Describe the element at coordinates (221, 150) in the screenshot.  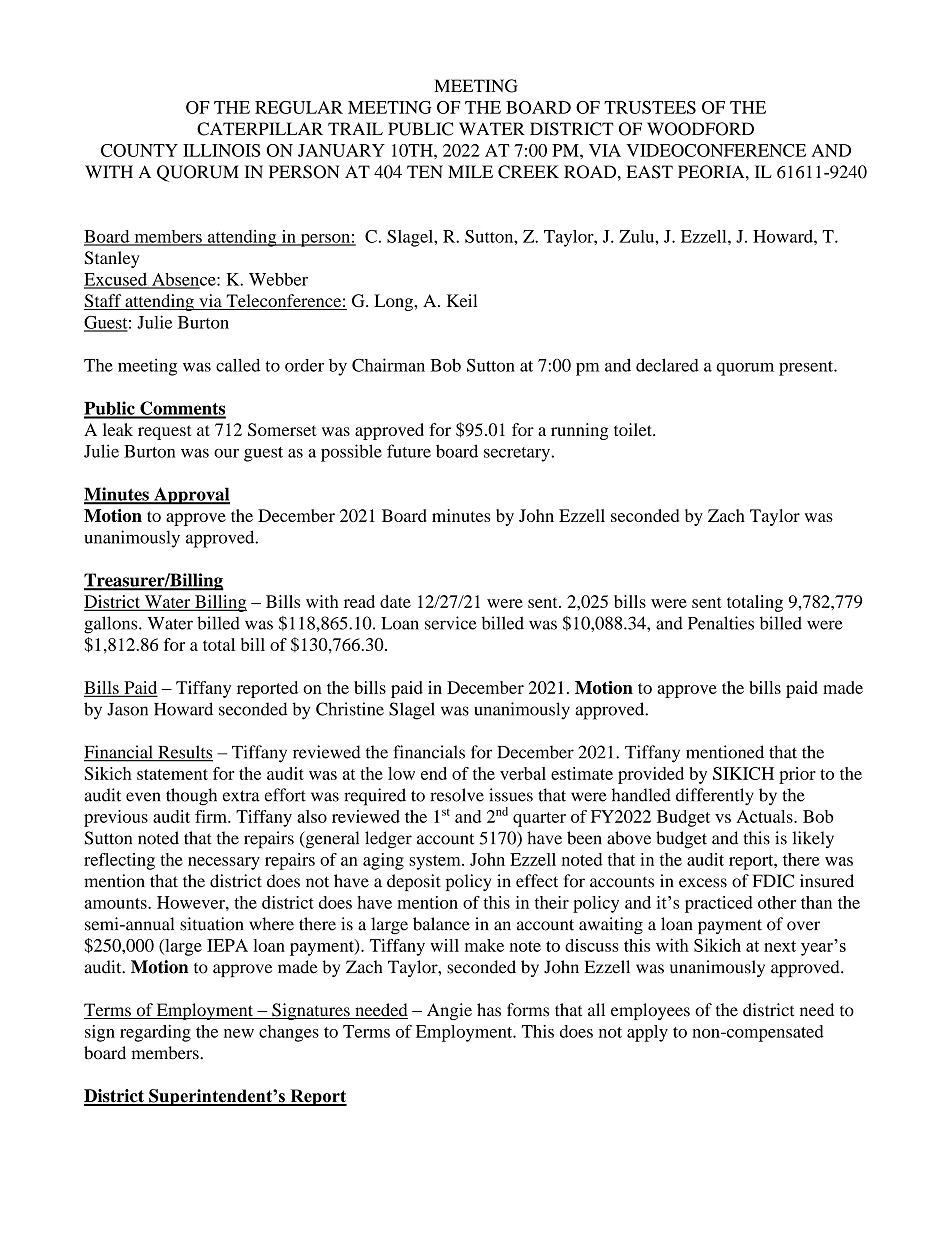
I see `ILLINOIS` at that location.
